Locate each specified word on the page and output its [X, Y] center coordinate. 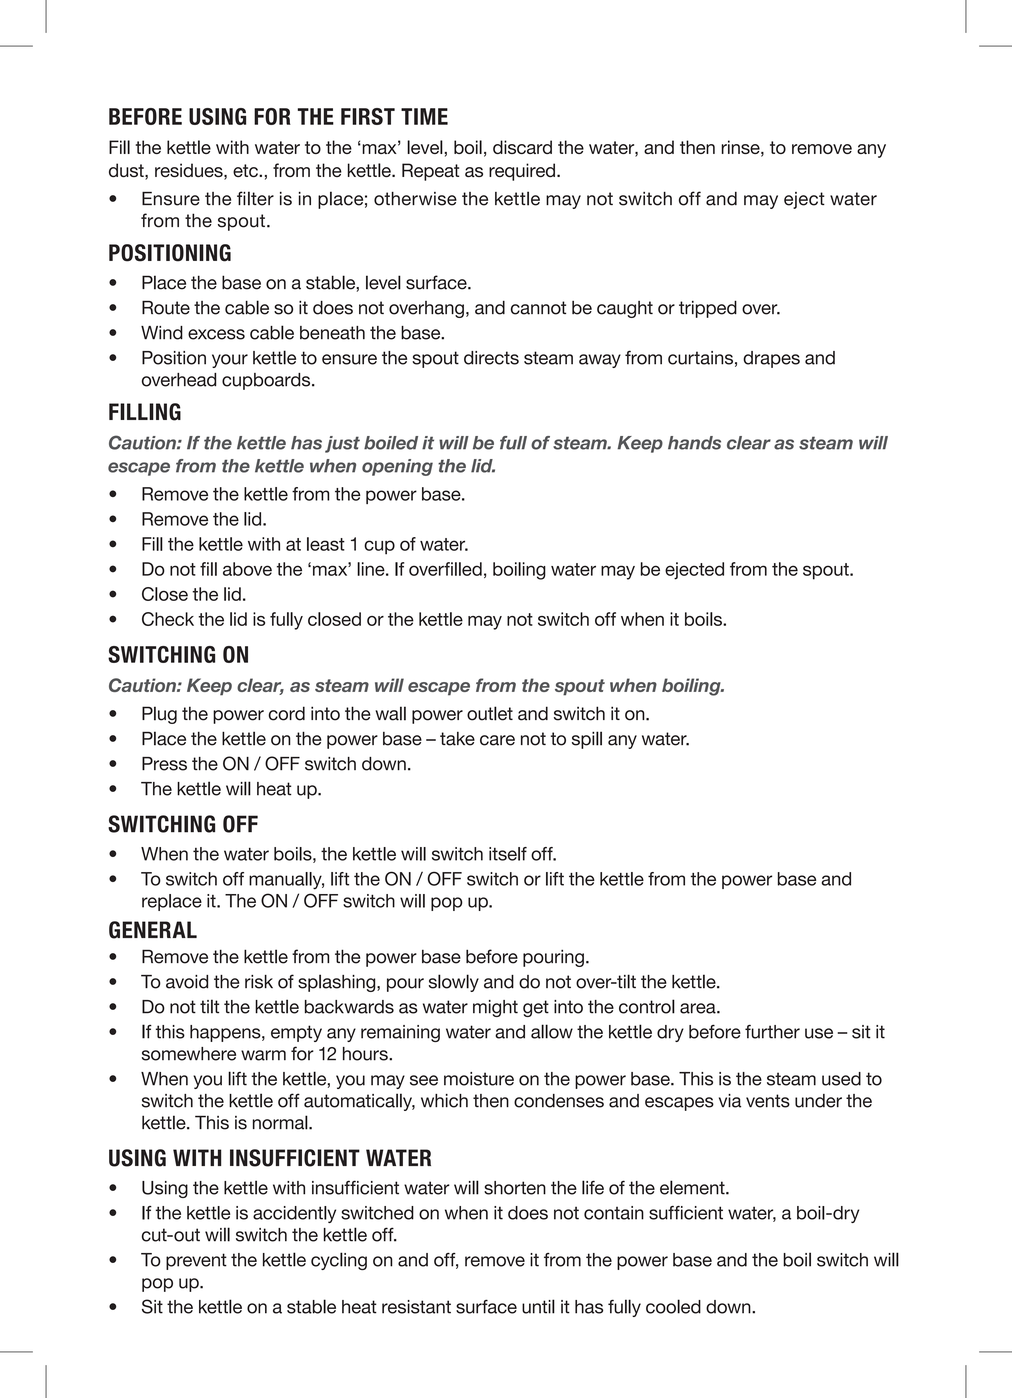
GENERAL [153, 930]
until [538, 1306]
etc [246, 170]
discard [522, 147]
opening [397, 467]
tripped [708, 309]
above [247, 569]
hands [694, 443]
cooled [673, 1306]
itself [508, 854]
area [699, 1008]
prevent [196, 1261]
